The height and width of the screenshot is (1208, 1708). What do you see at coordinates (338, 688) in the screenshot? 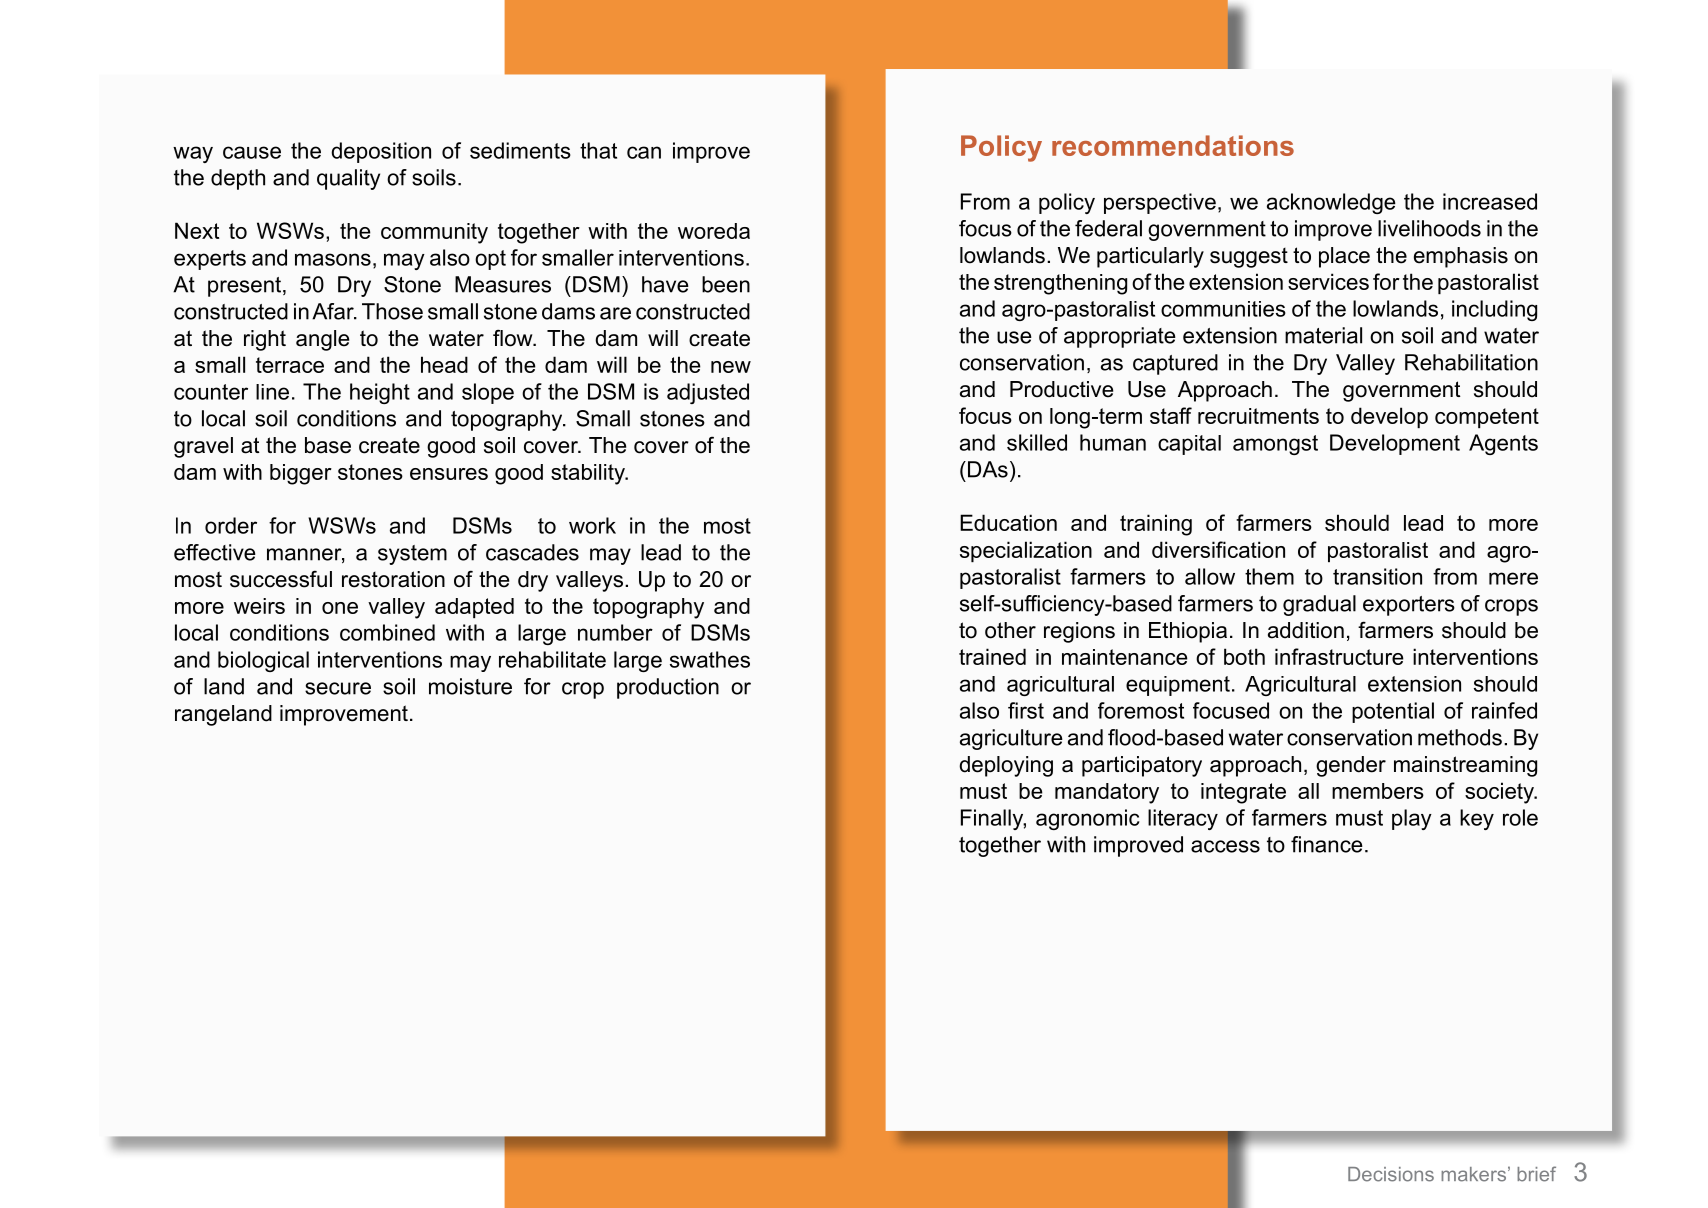
I see `secure` at bounding box center [338, 688].
